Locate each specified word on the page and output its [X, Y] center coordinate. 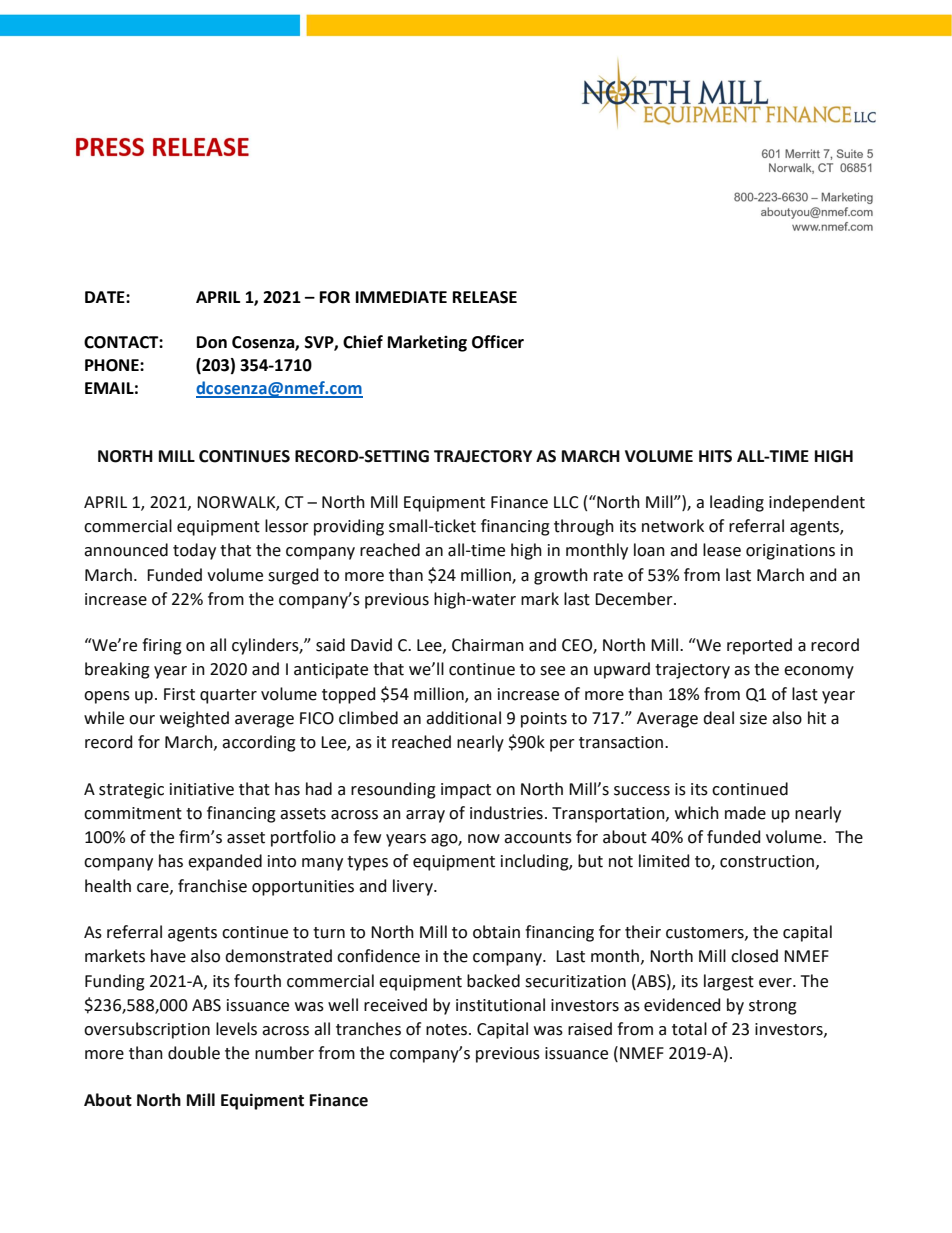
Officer [498, 342]
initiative [202, 789]
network [673, 526]
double [194, 1053]
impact [466, 791]
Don [212, 342]
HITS [715, 456]
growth [561, 576]
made [745, 813]
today [194, 551]
